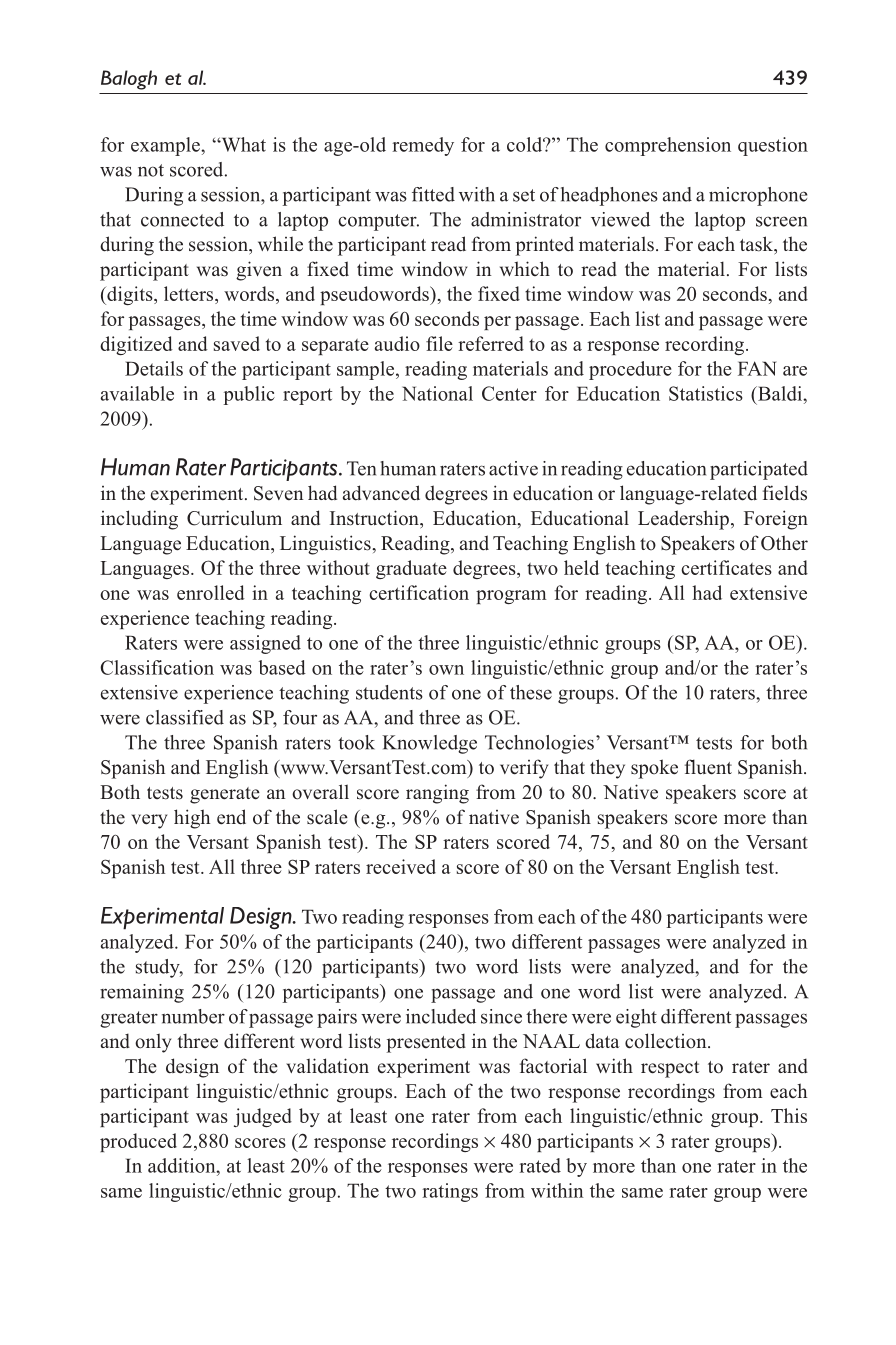 Image resolution: width=896 pixels, height=1345 pixels. What do you see at coordinates (138, 1142) in the screenshot?
I see `produced` at bounding box center [138, 1142].
